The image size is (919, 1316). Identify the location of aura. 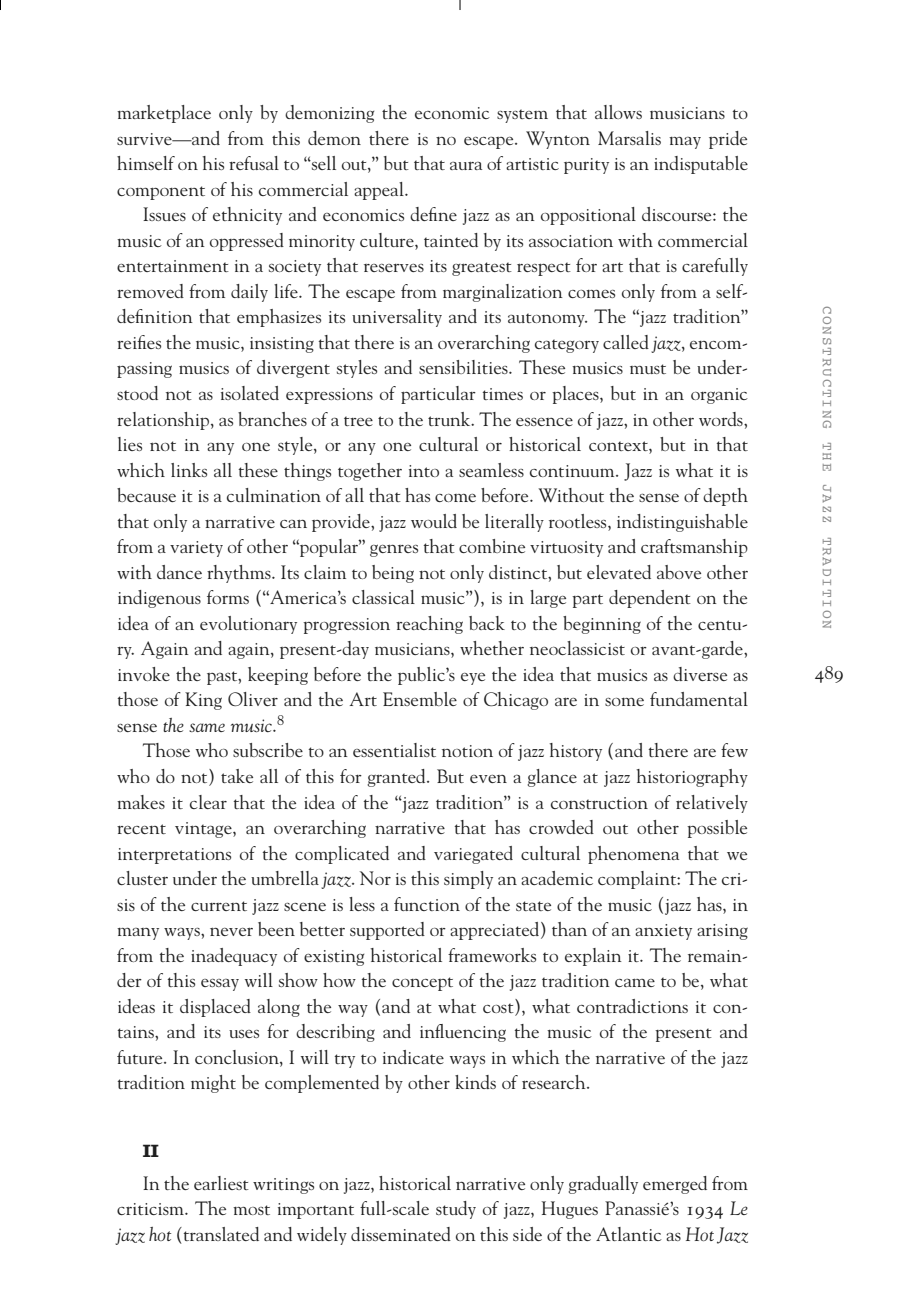
(466, 166).
